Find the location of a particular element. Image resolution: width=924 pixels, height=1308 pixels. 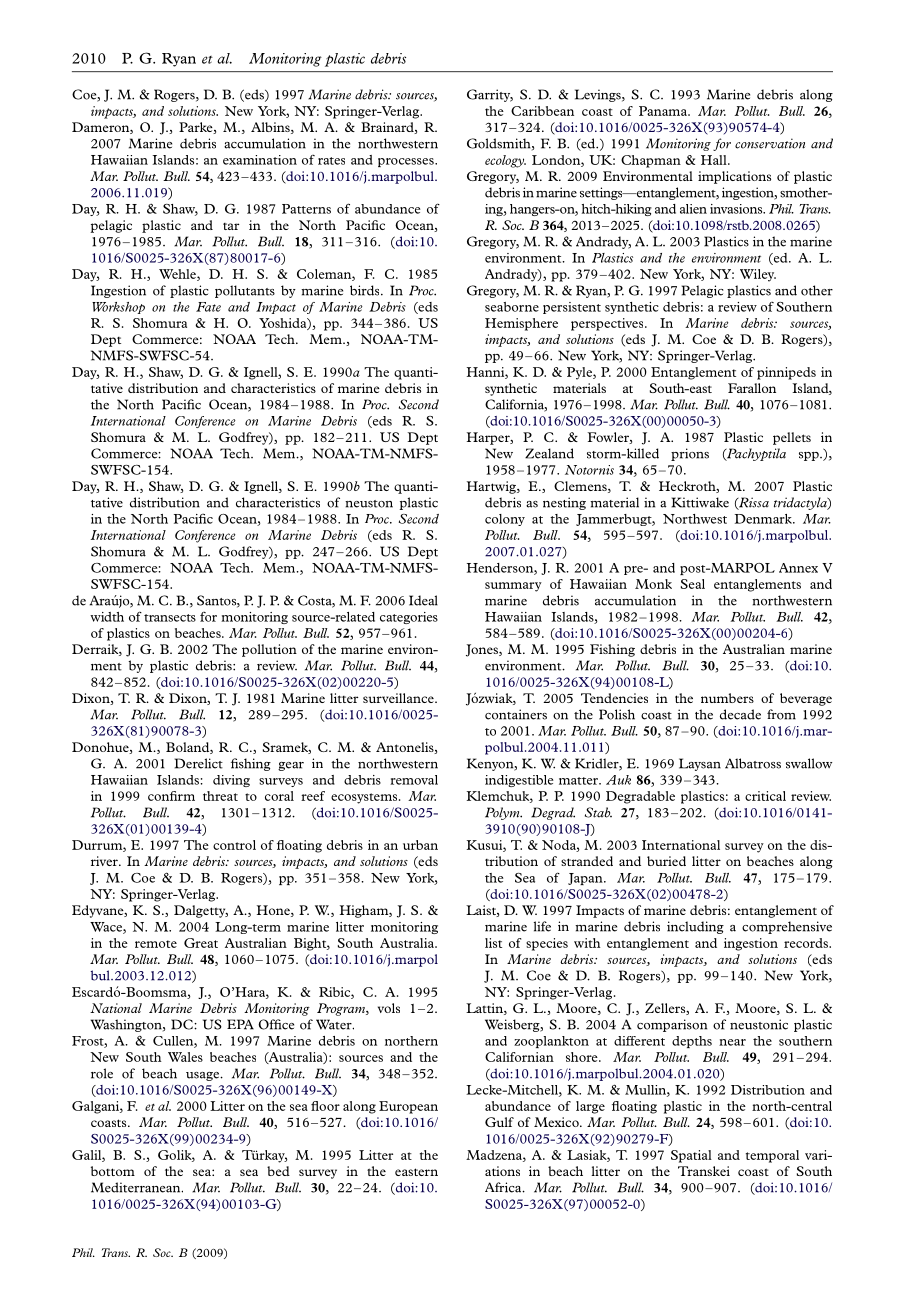

width is located at coordinates (107, 617).
